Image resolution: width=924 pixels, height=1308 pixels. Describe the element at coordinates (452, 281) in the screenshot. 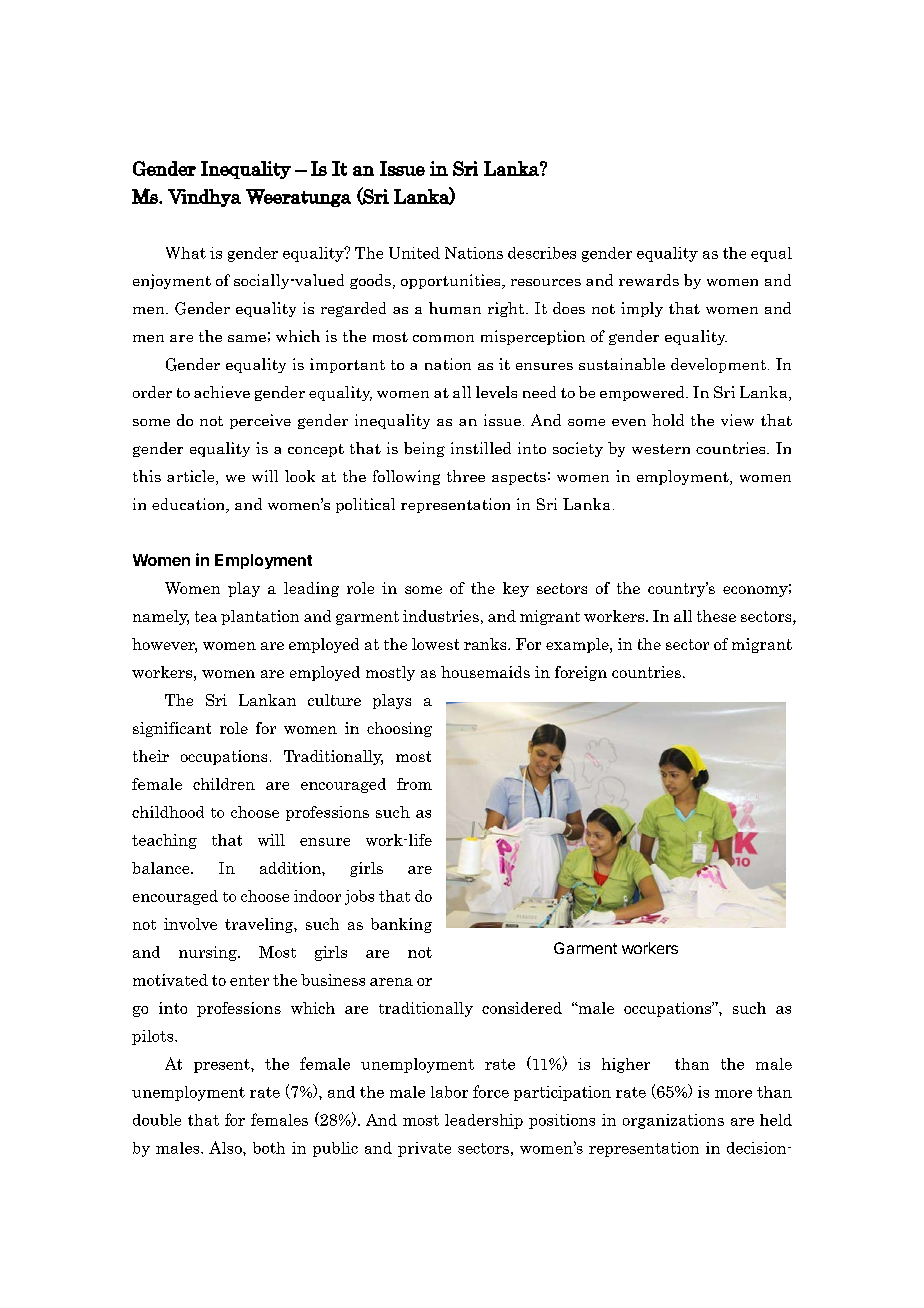

I see `opportunities` at that location.
